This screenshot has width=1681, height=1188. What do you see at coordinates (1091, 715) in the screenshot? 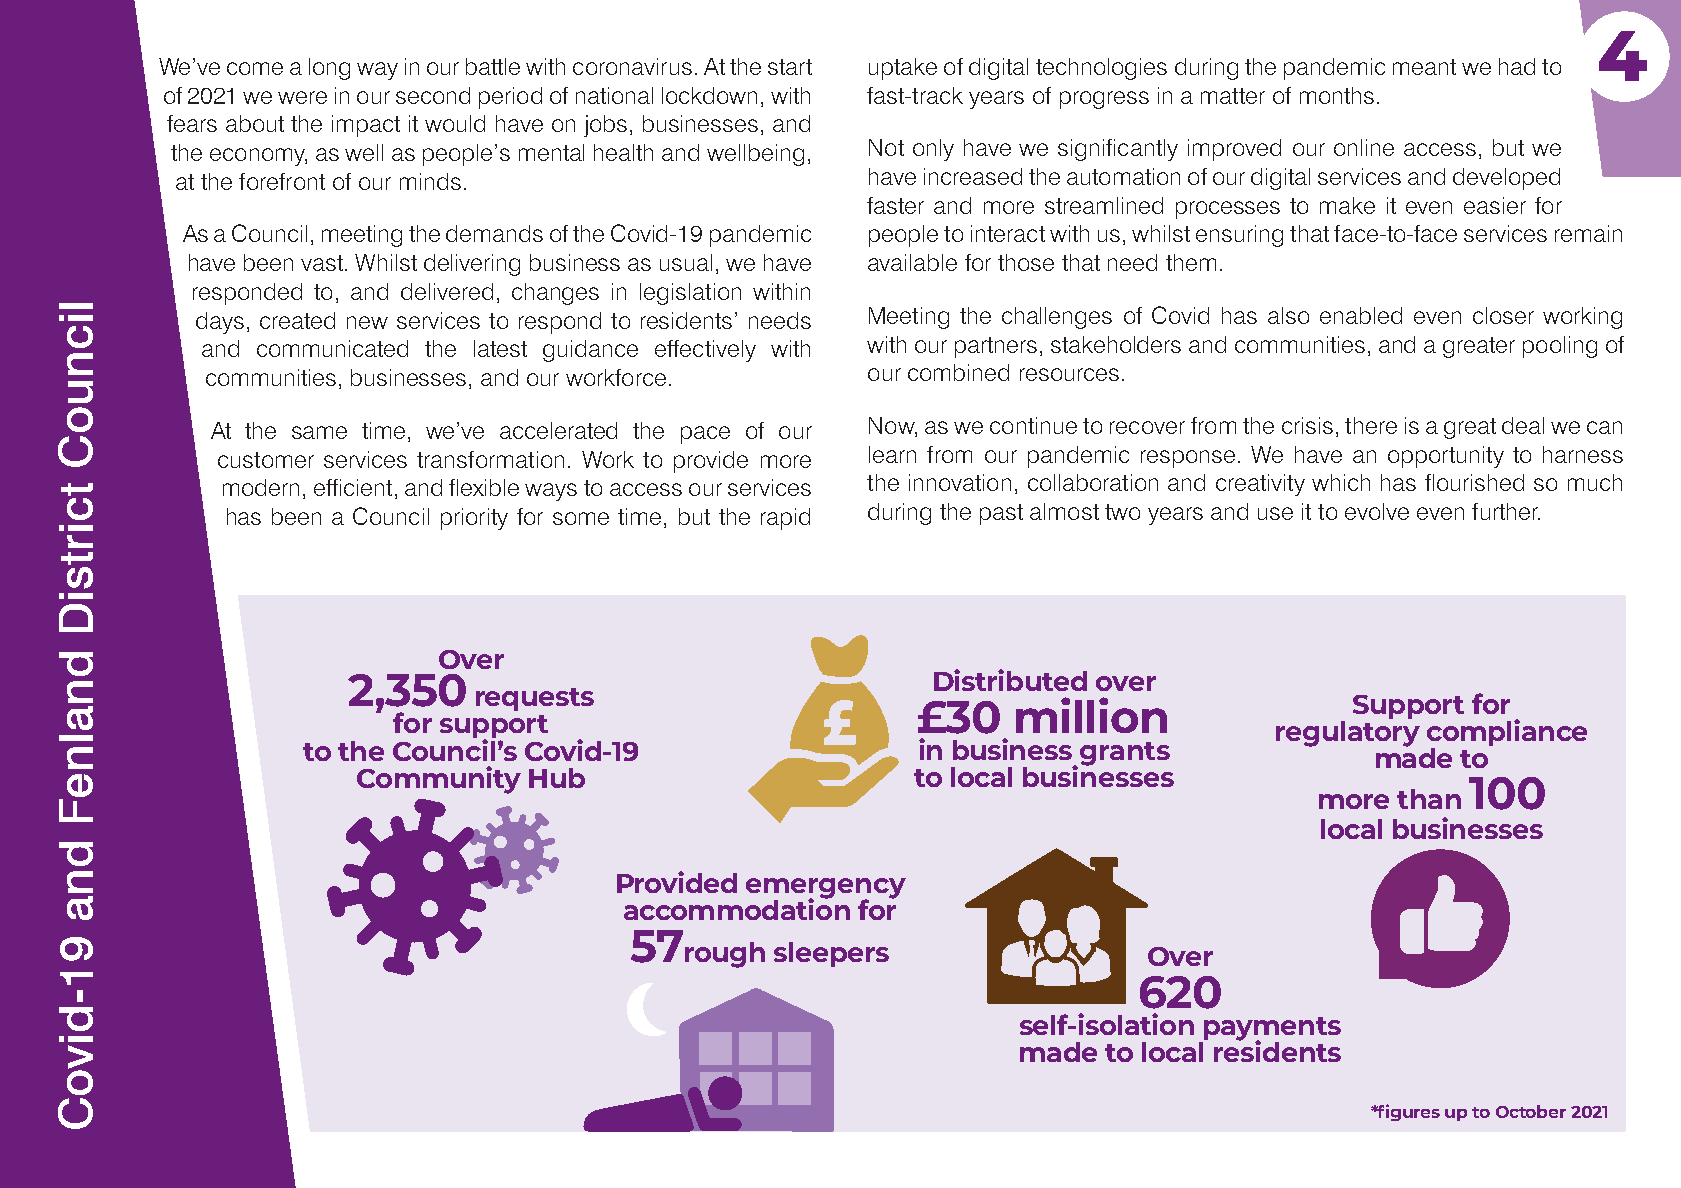
I see `million` at bounding box center [1091, 715].
